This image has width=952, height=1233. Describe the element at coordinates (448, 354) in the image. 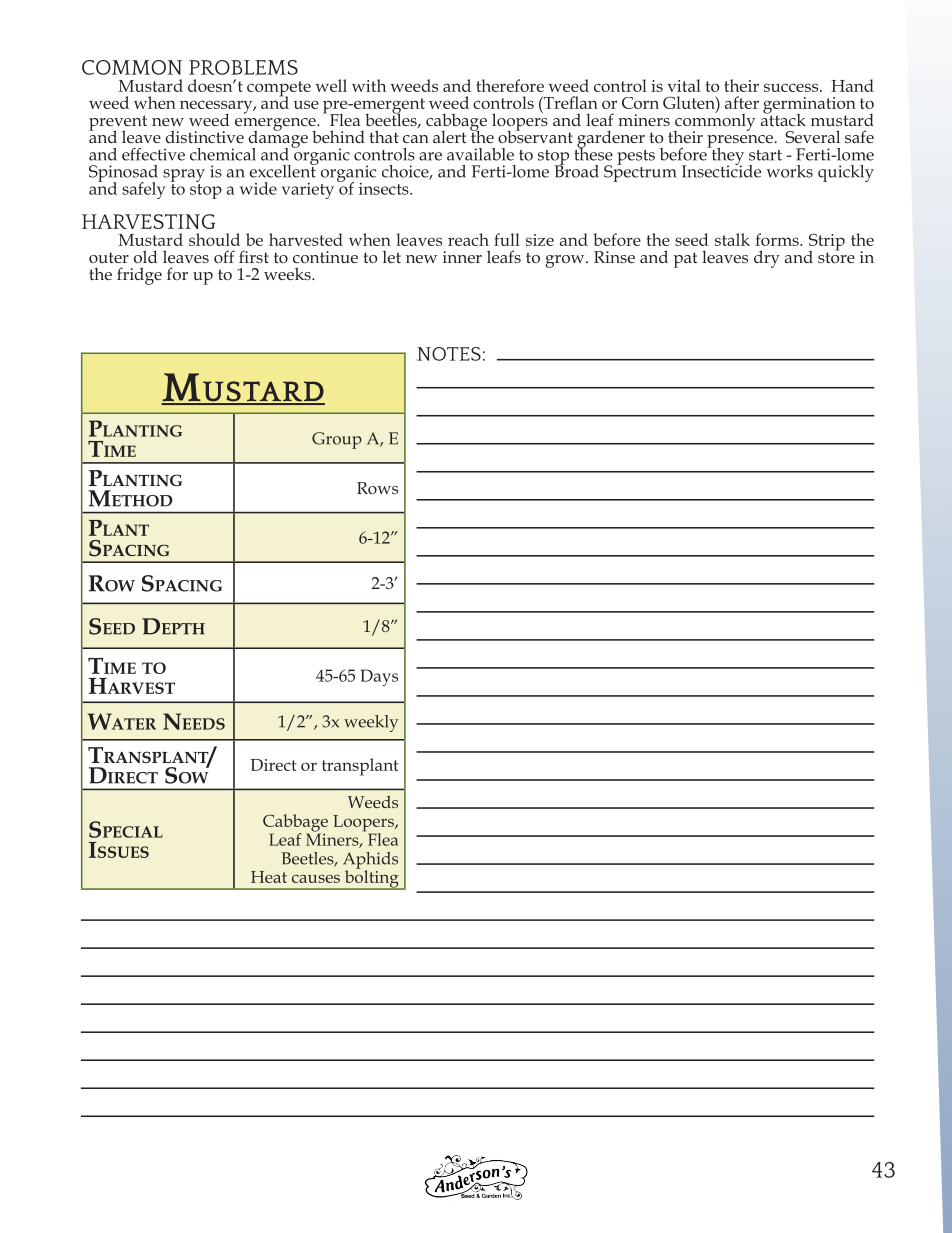

I see `NOTES` at that location.
